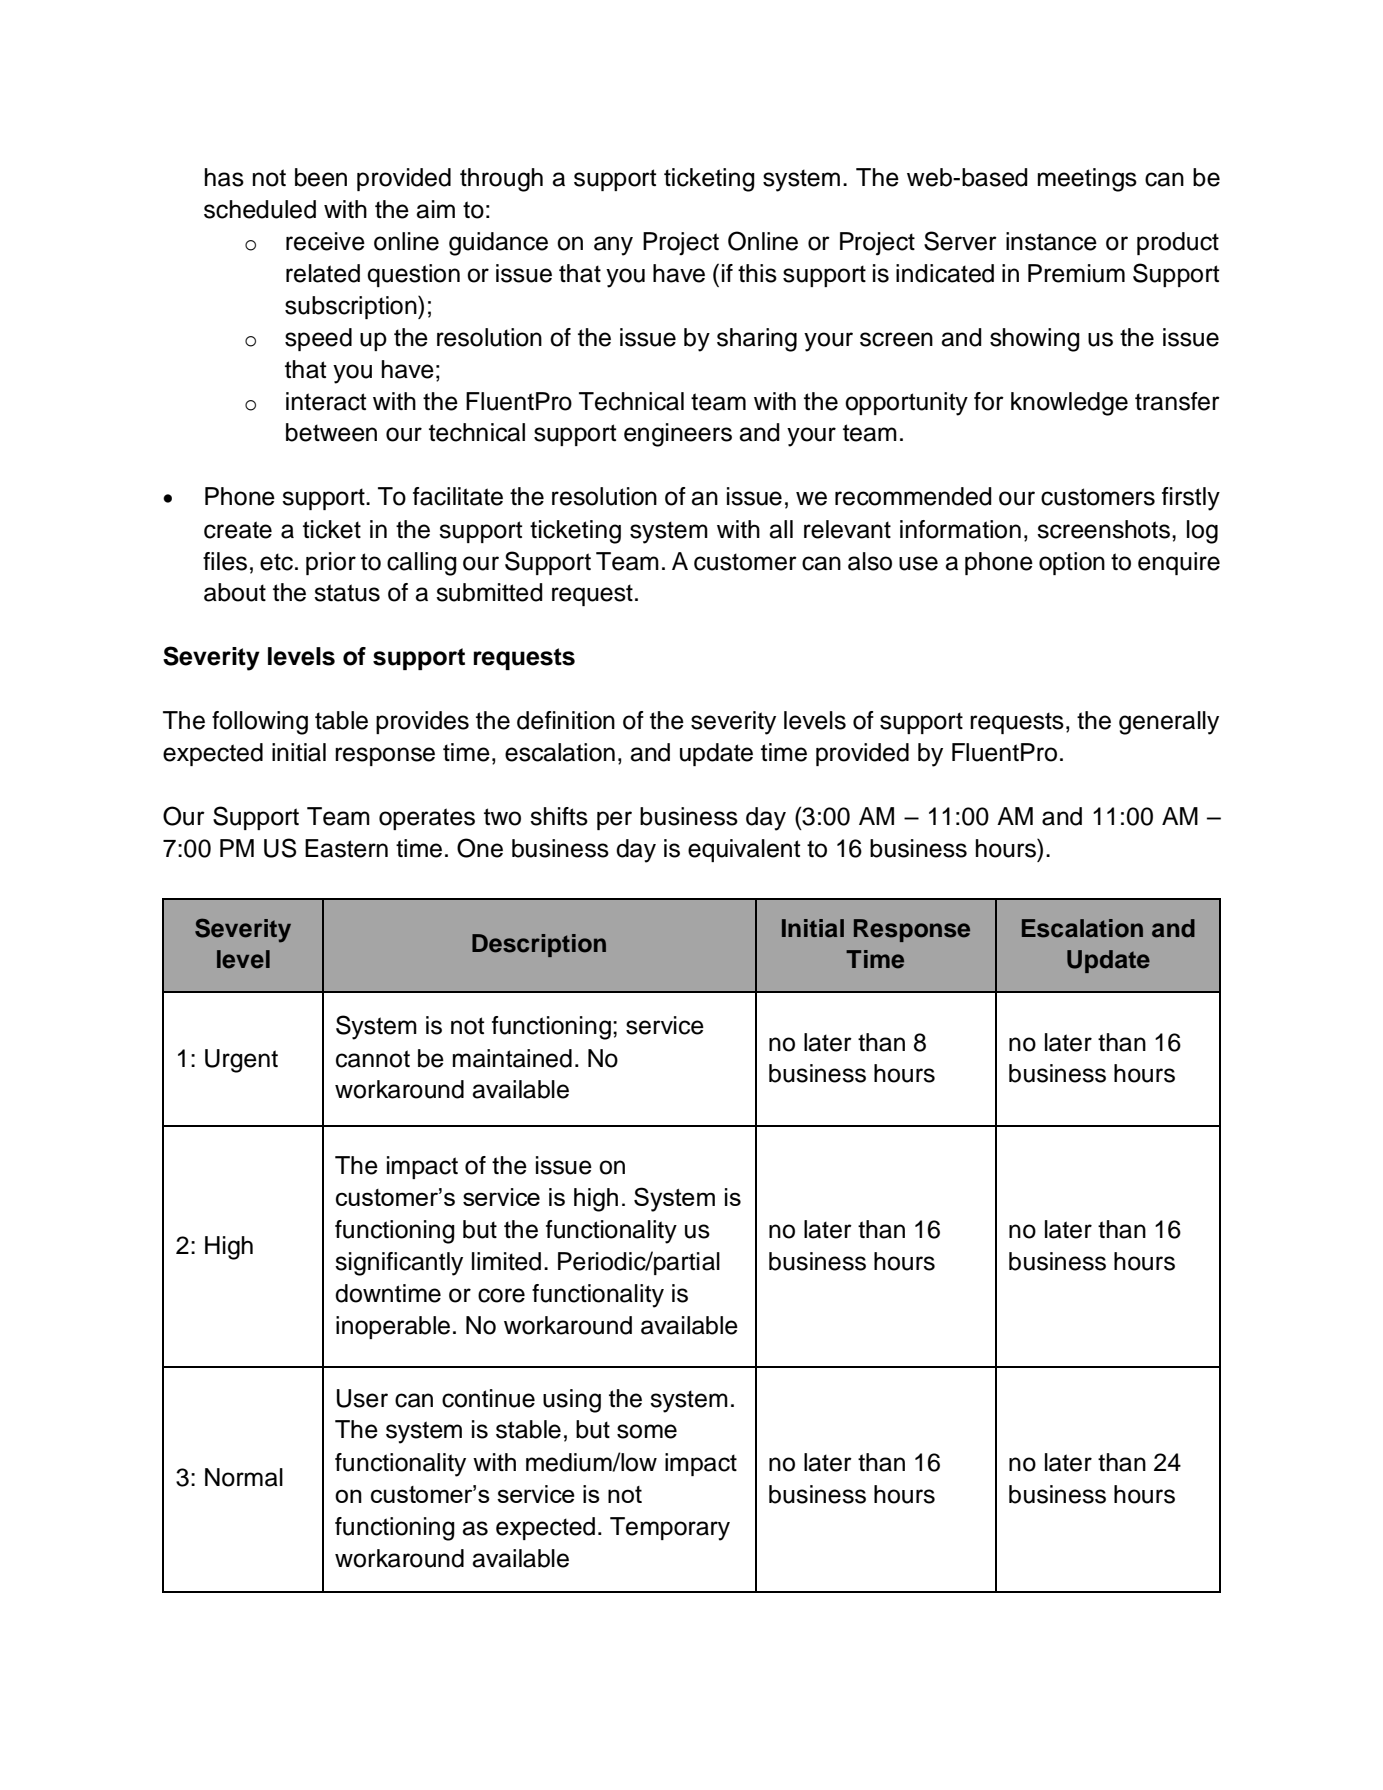 This image has height=1790, width=1383. What do you see at coordinates (744, 850) in the image?
I see `equivalent` at bounding box center [744, 850].
